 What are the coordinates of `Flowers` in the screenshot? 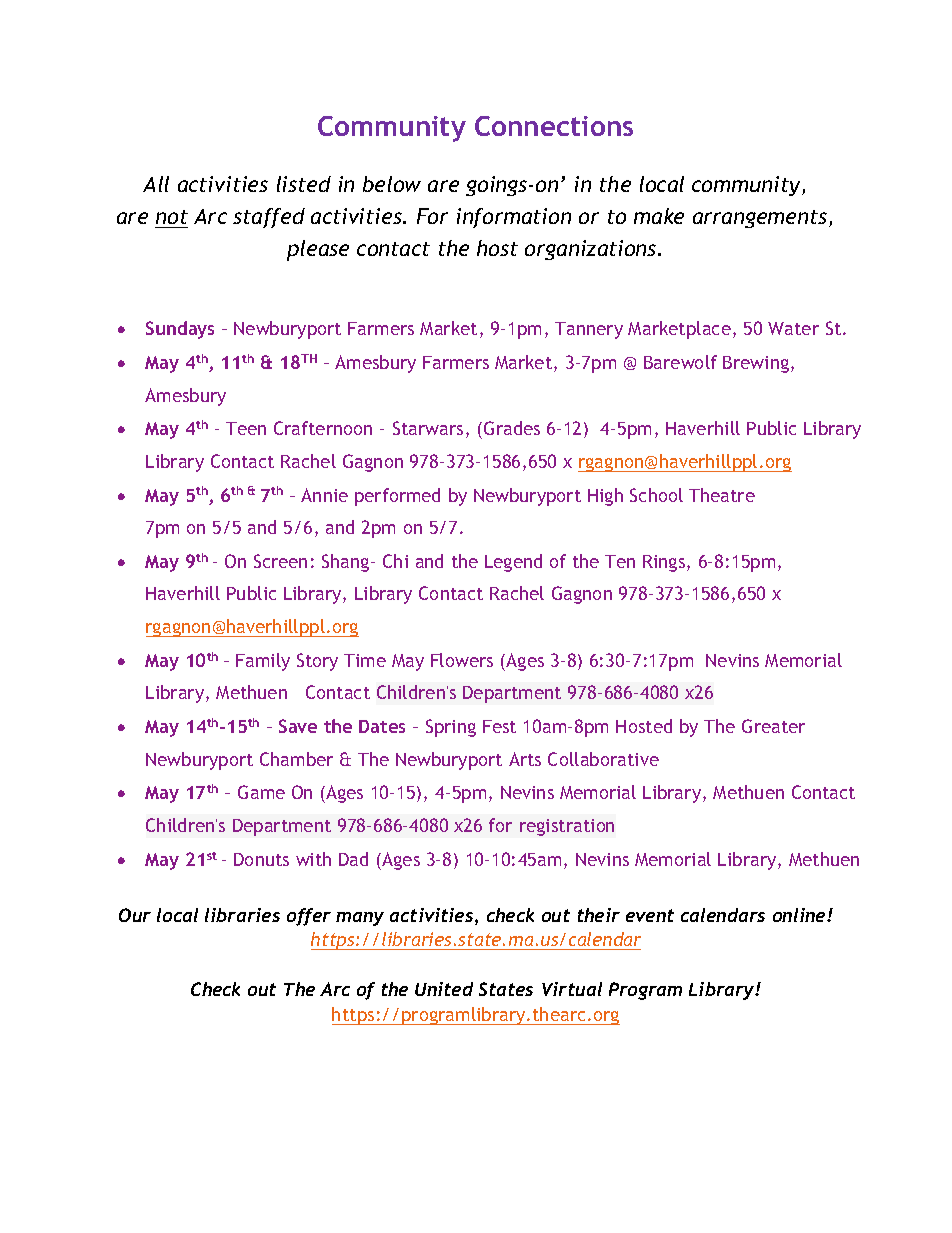 It's located at (462, 660).
